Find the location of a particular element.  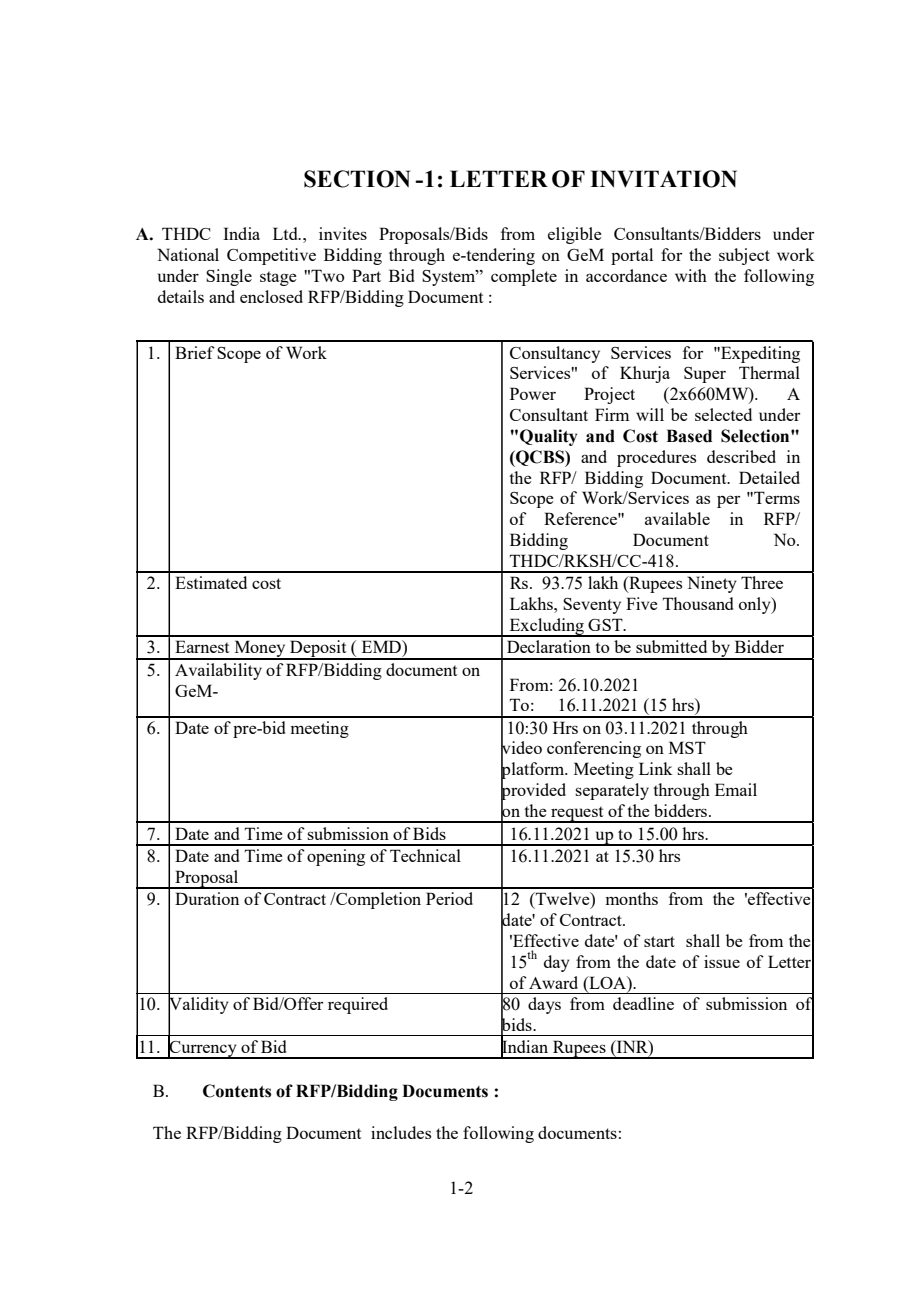

Availability is located at coordinates (218, 671).
